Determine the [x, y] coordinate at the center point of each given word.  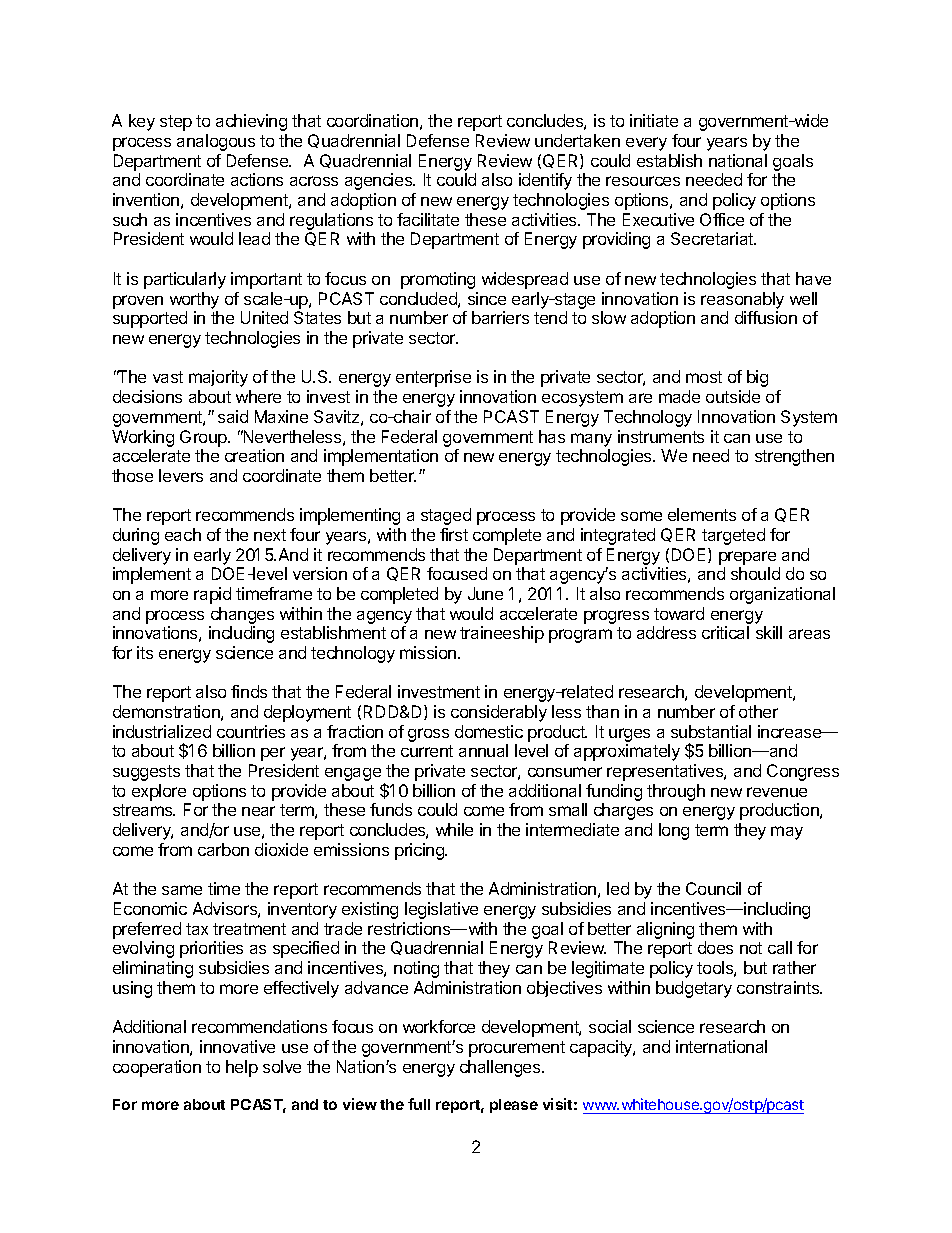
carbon [223, 849]
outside [733, 396]
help [242, 1068]
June [485, 593]
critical [725, 632]
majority [218, 378]
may [787, 833]
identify [545, 181]
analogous [216, 142]
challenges [501, 1068]
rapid [212, 595]
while [454, 829]
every [646, 144]
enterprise [433, 378]
